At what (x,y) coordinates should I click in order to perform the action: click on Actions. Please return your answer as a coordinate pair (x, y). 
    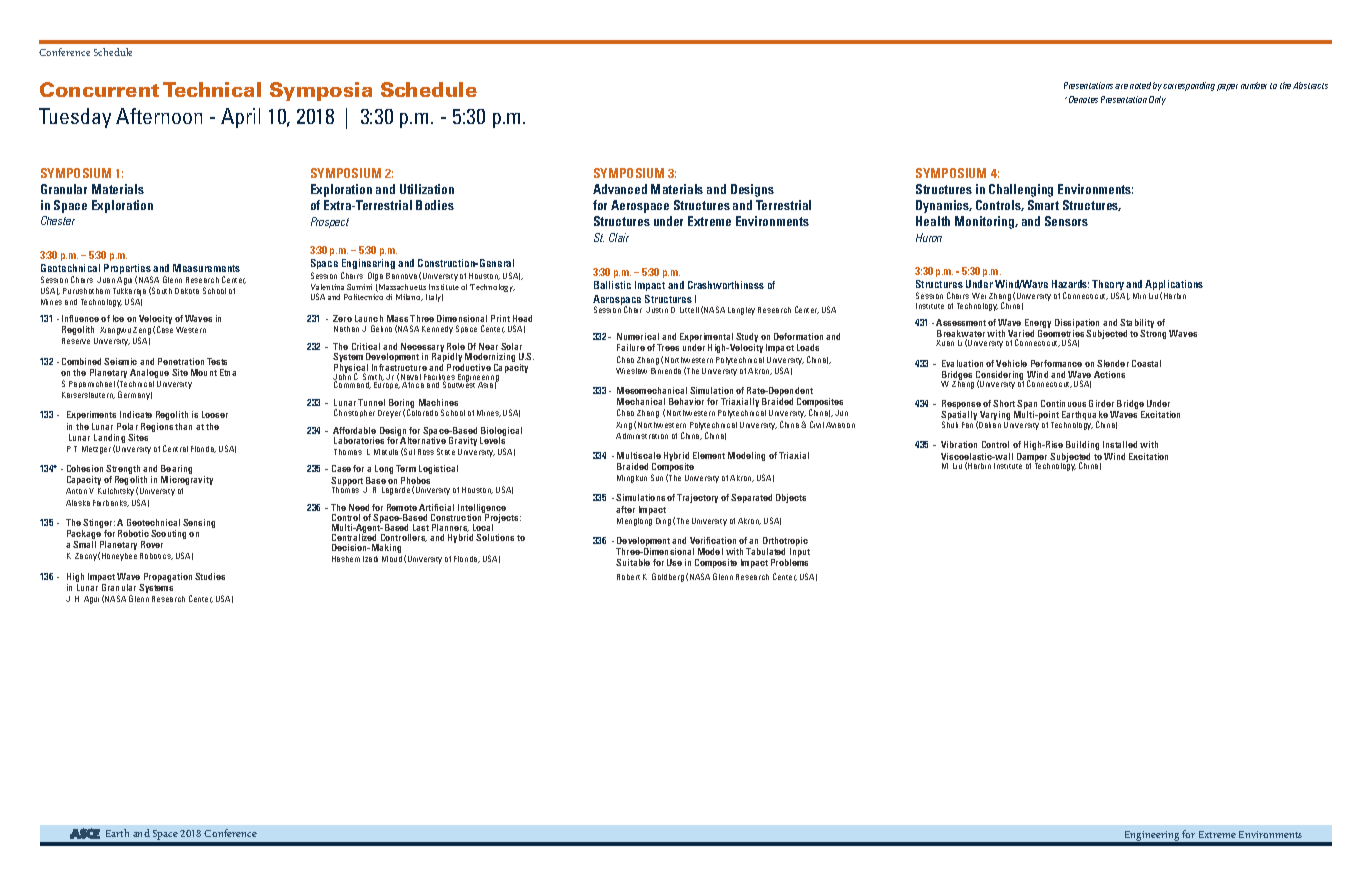
    Looking at the image, I should click on (1109, 374).
